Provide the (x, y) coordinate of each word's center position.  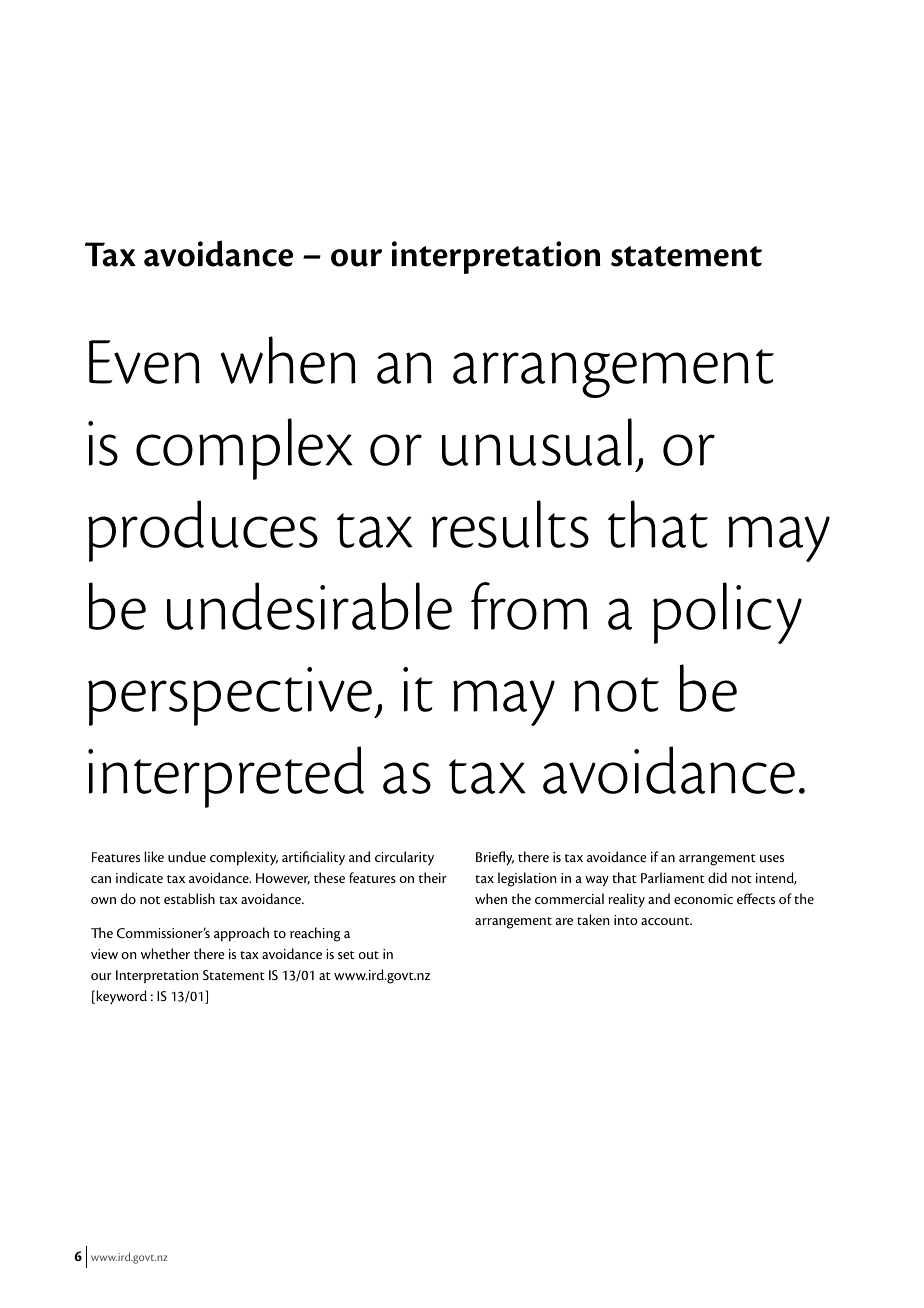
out (368, 955)
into (626, 920)
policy (727, 613)
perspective (231, 696)
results (510, 524)
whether (165, 953)
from (529, 606)
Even (144, 362)
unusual (537, 442)
